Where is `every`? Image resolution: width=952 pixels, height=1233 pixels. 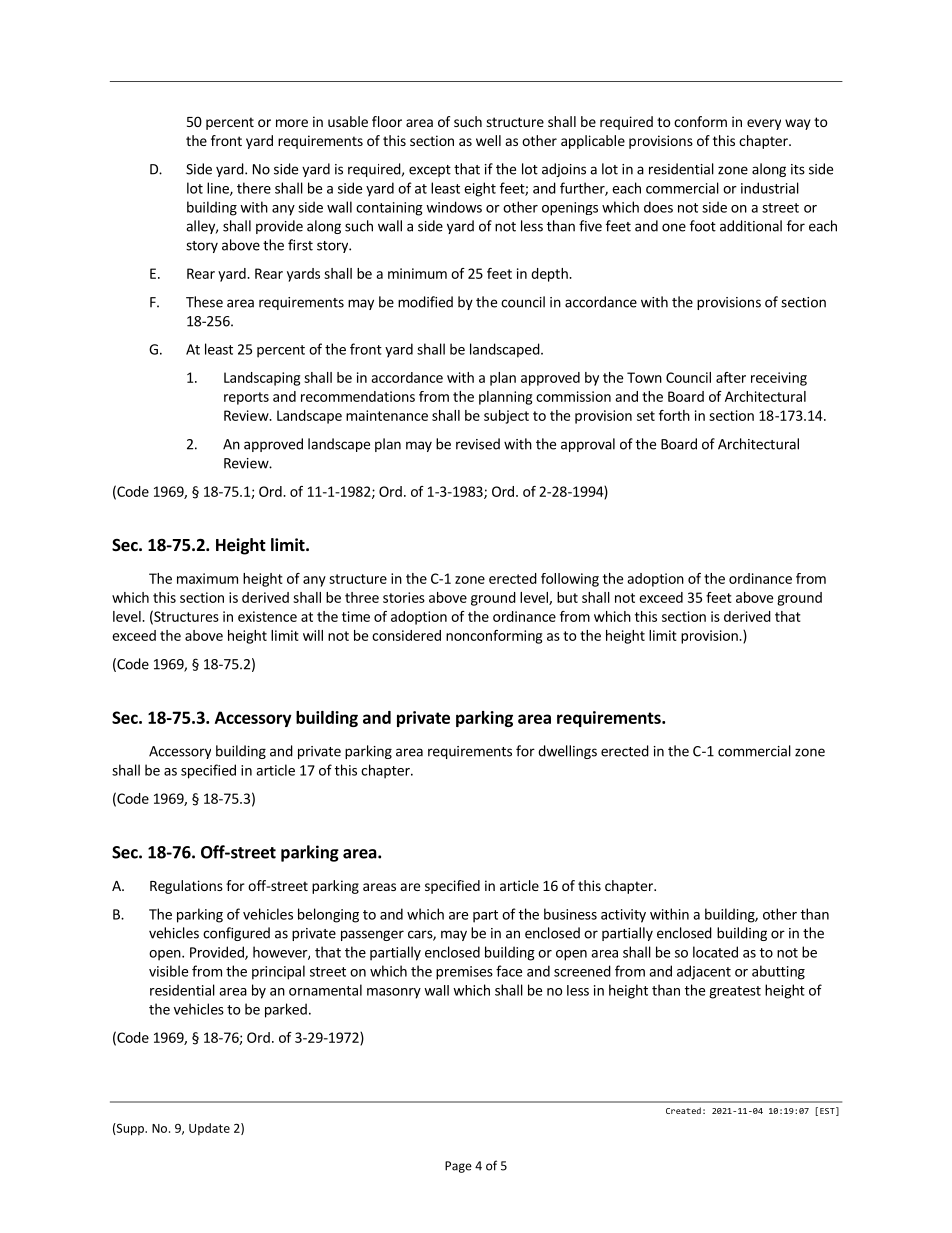
every is located at coordinates (764, 124).
